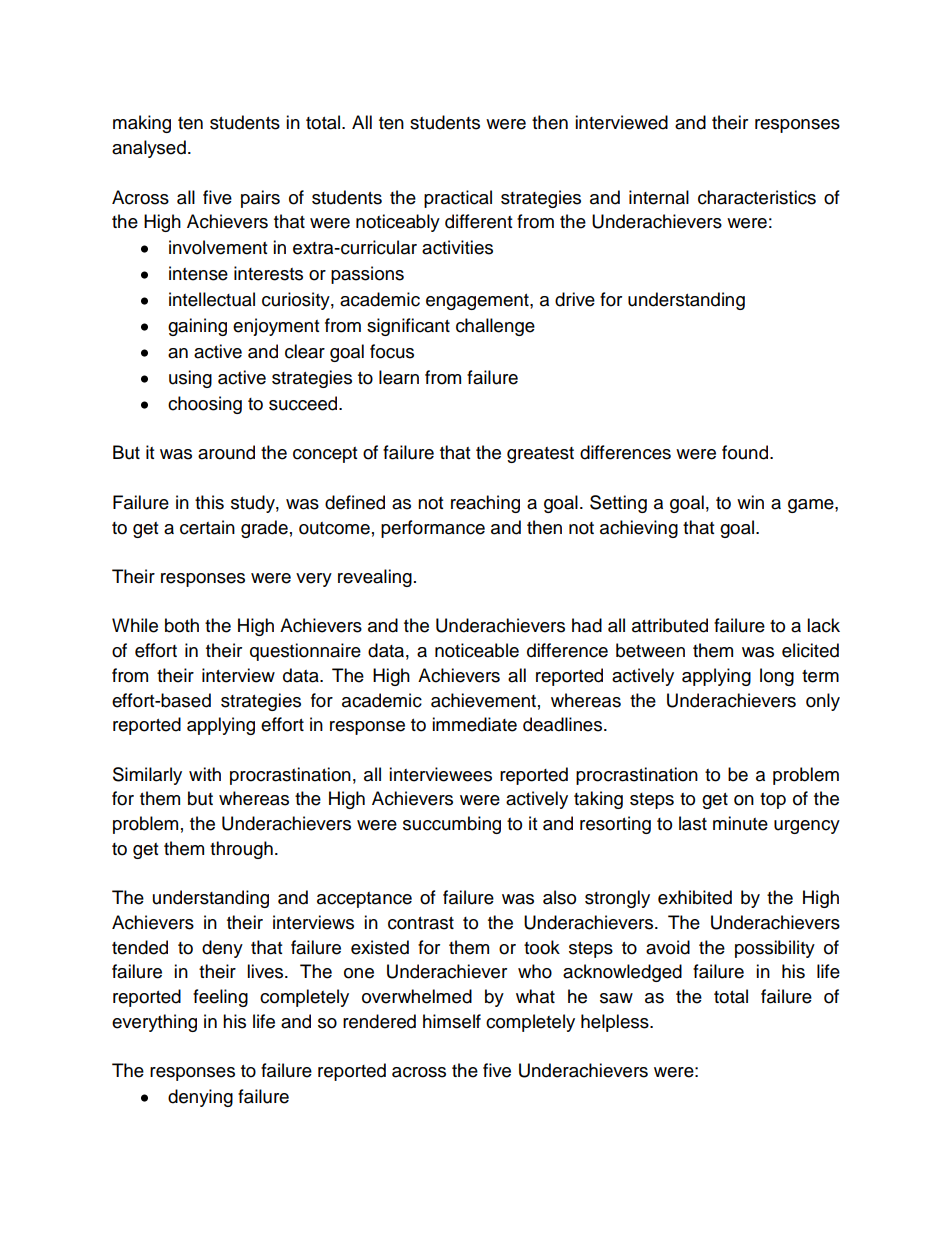  Describe the element at coordinates (458, 199) in the image. I see `practical` at that location.
